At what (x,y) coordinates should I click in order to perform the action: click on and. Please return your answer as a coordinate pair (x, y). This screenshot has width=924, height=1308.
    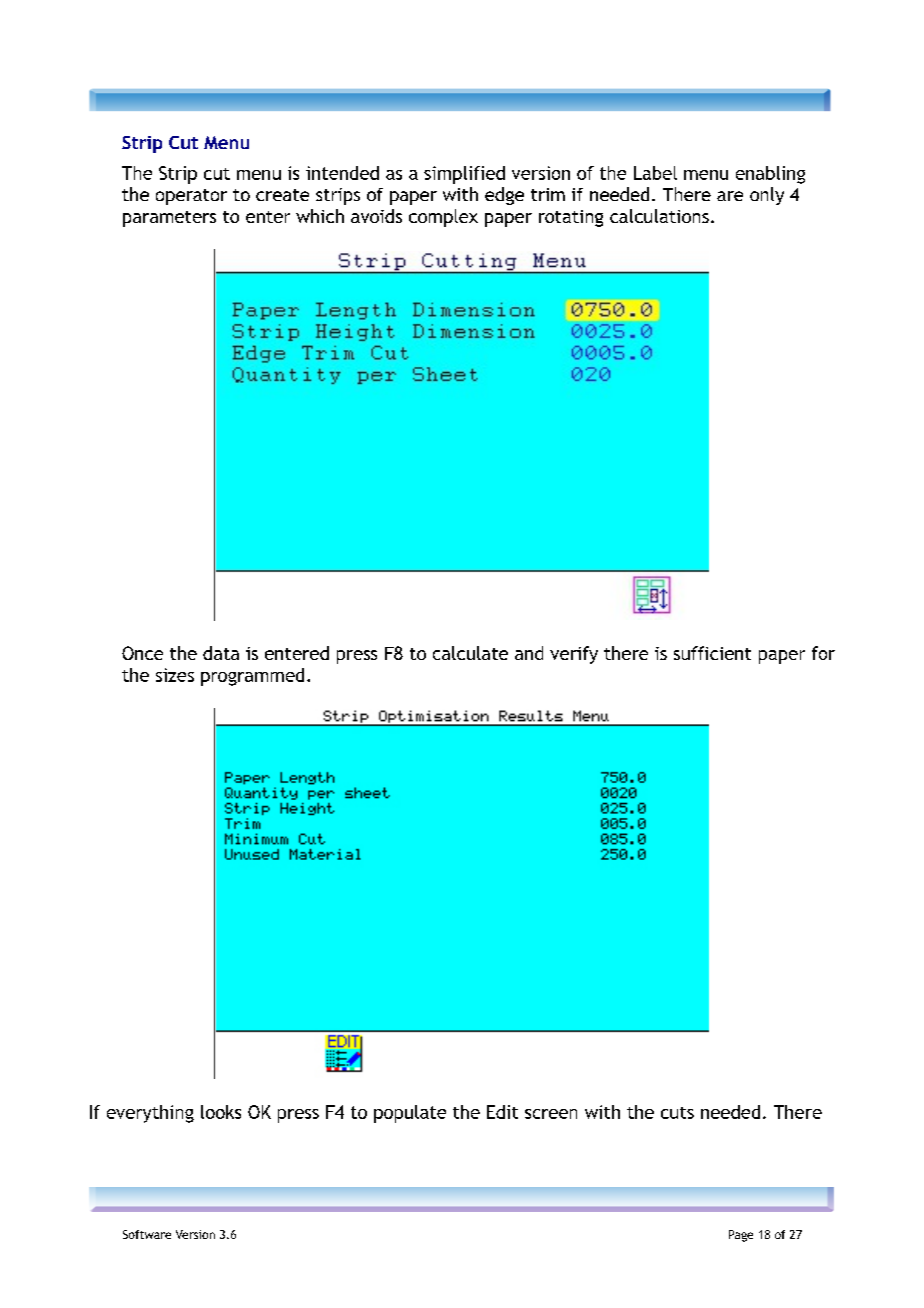
    Looking at the image, I should click on (529, 653).
